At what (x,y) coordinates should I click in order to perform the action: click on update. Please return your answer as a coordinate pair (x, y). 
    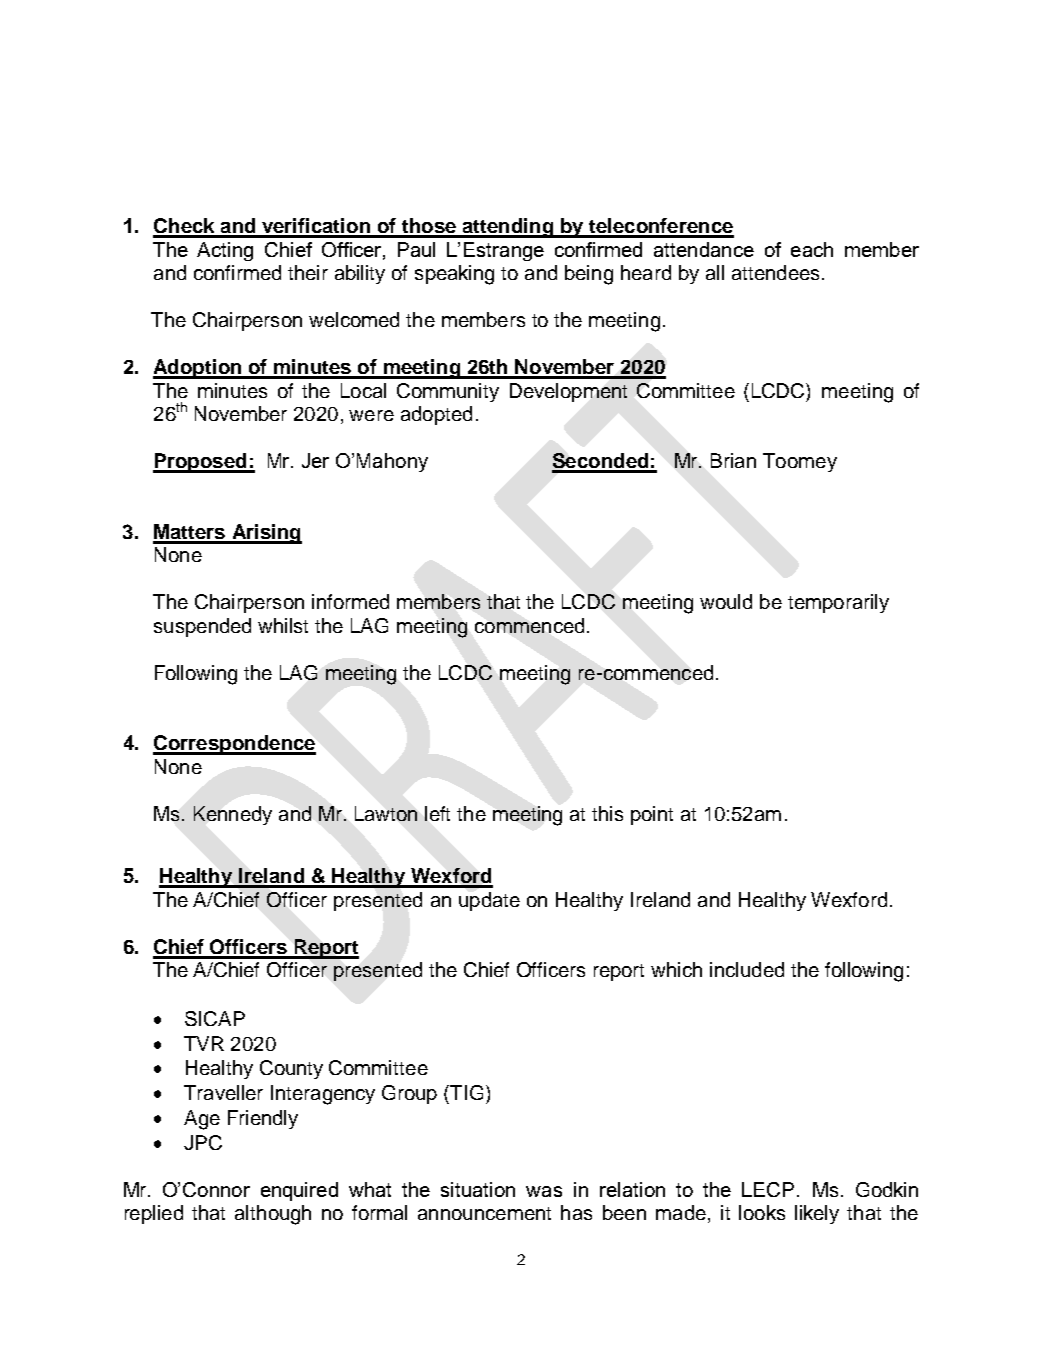
    Looking at the image, I should click on (489, 901).
